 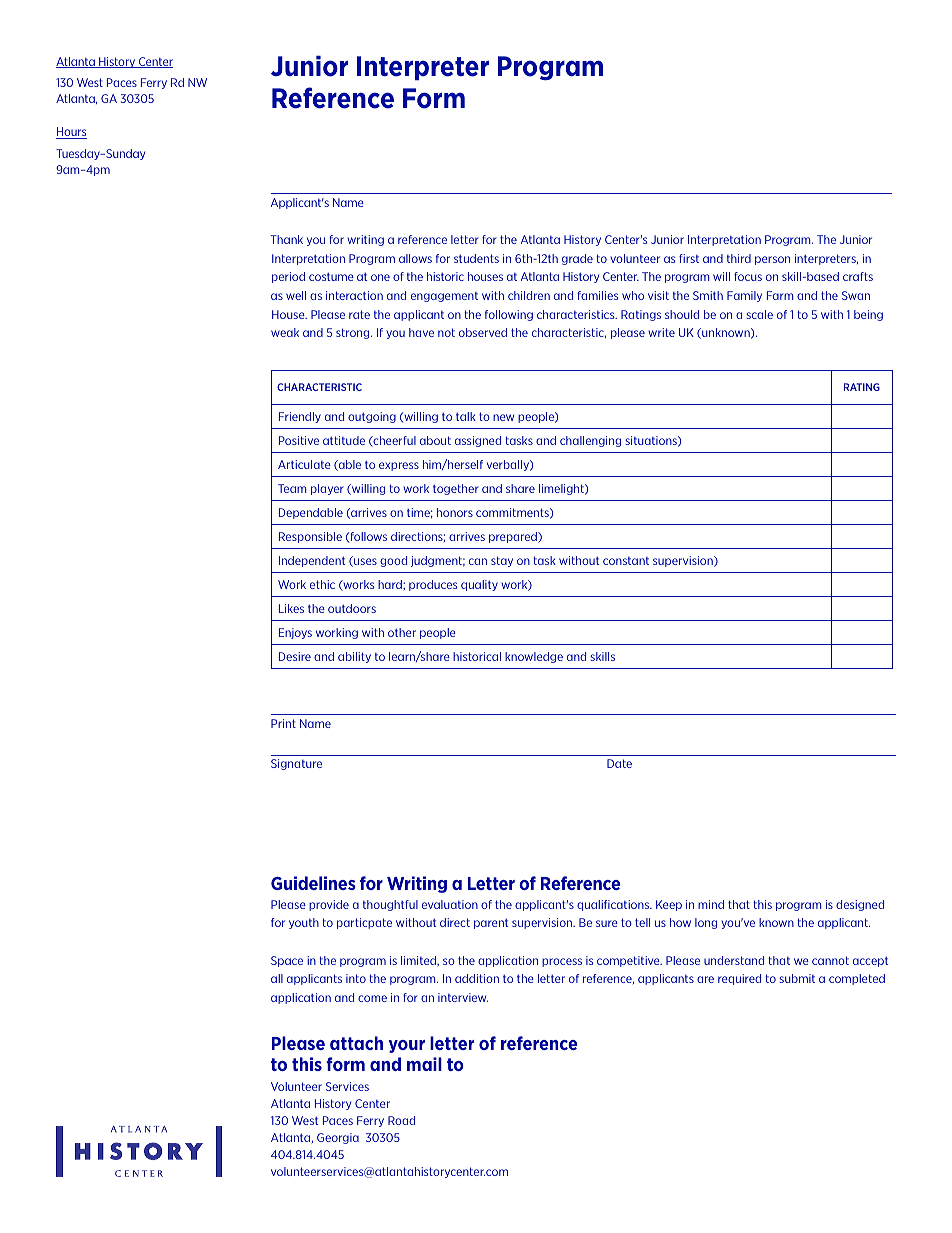 I want to click on Georgia, so click(x=338, y=1138).
